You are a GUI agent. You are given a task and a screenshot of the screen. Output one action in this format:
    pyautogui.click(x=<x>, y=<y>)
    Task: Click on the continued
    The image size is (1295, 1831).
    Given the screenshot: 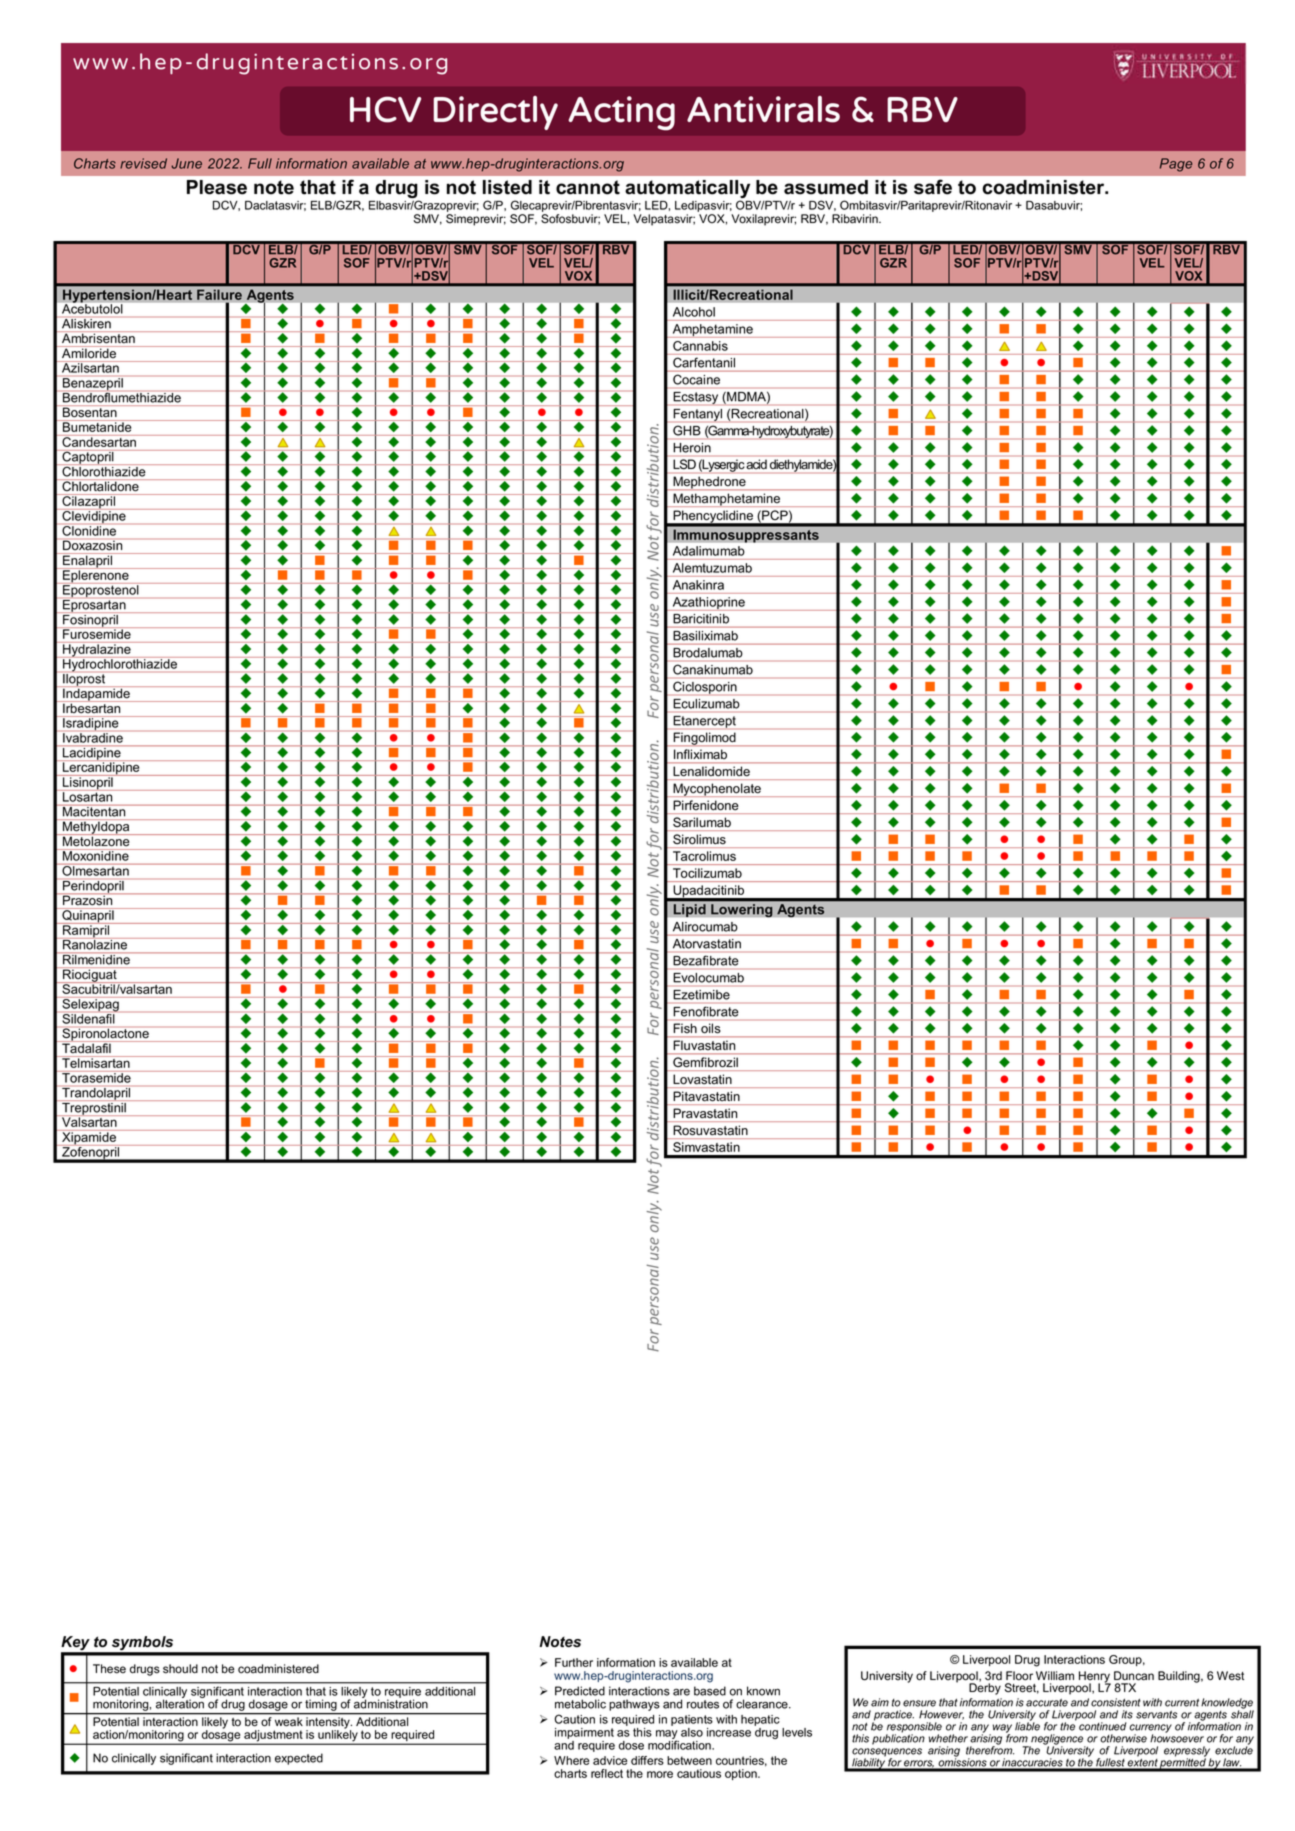 What is the action you would take?
    pyautogui.click(x=1102, y=1726)
